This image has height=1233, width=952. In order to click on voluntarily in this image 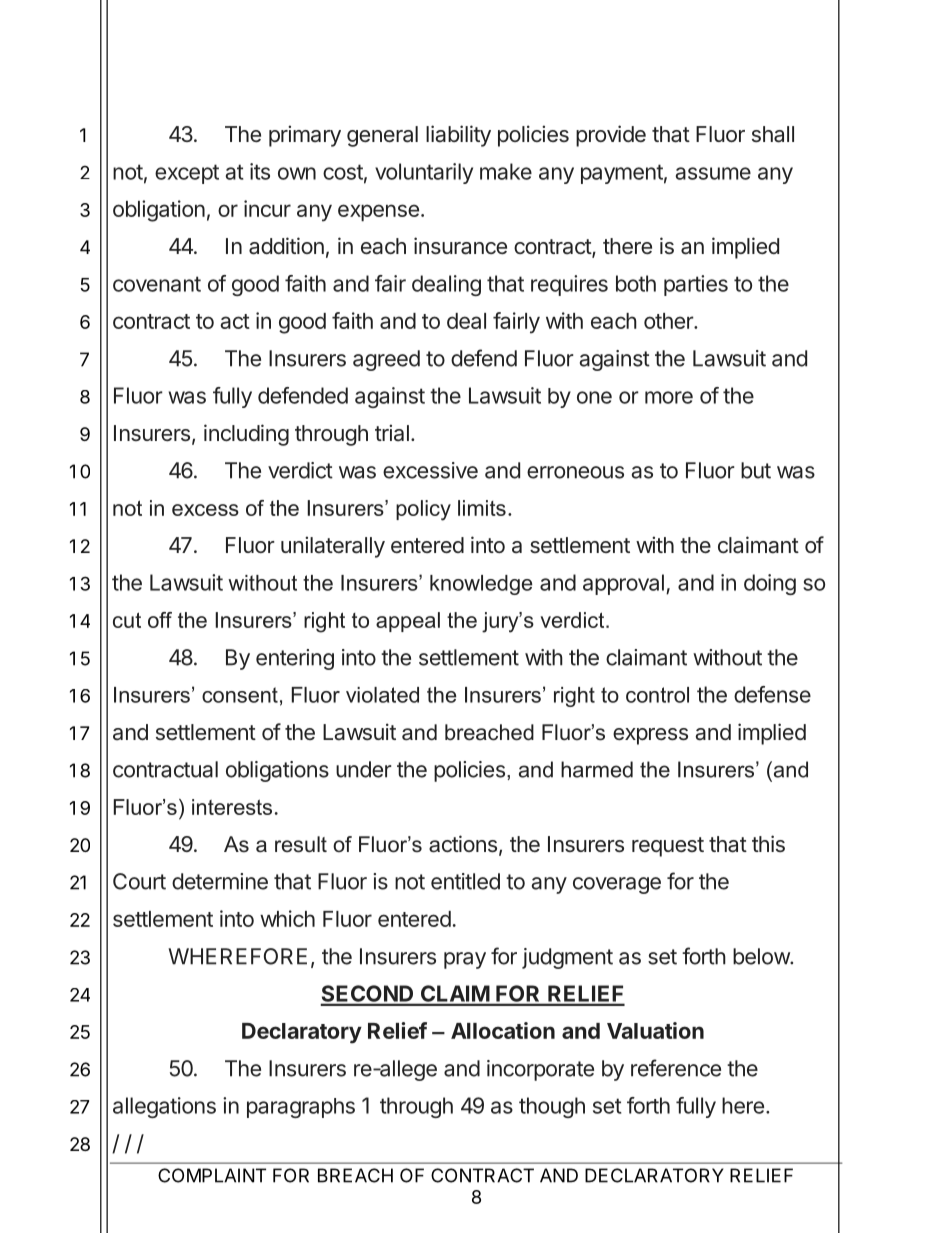, I will do `click(424, 173)`.
